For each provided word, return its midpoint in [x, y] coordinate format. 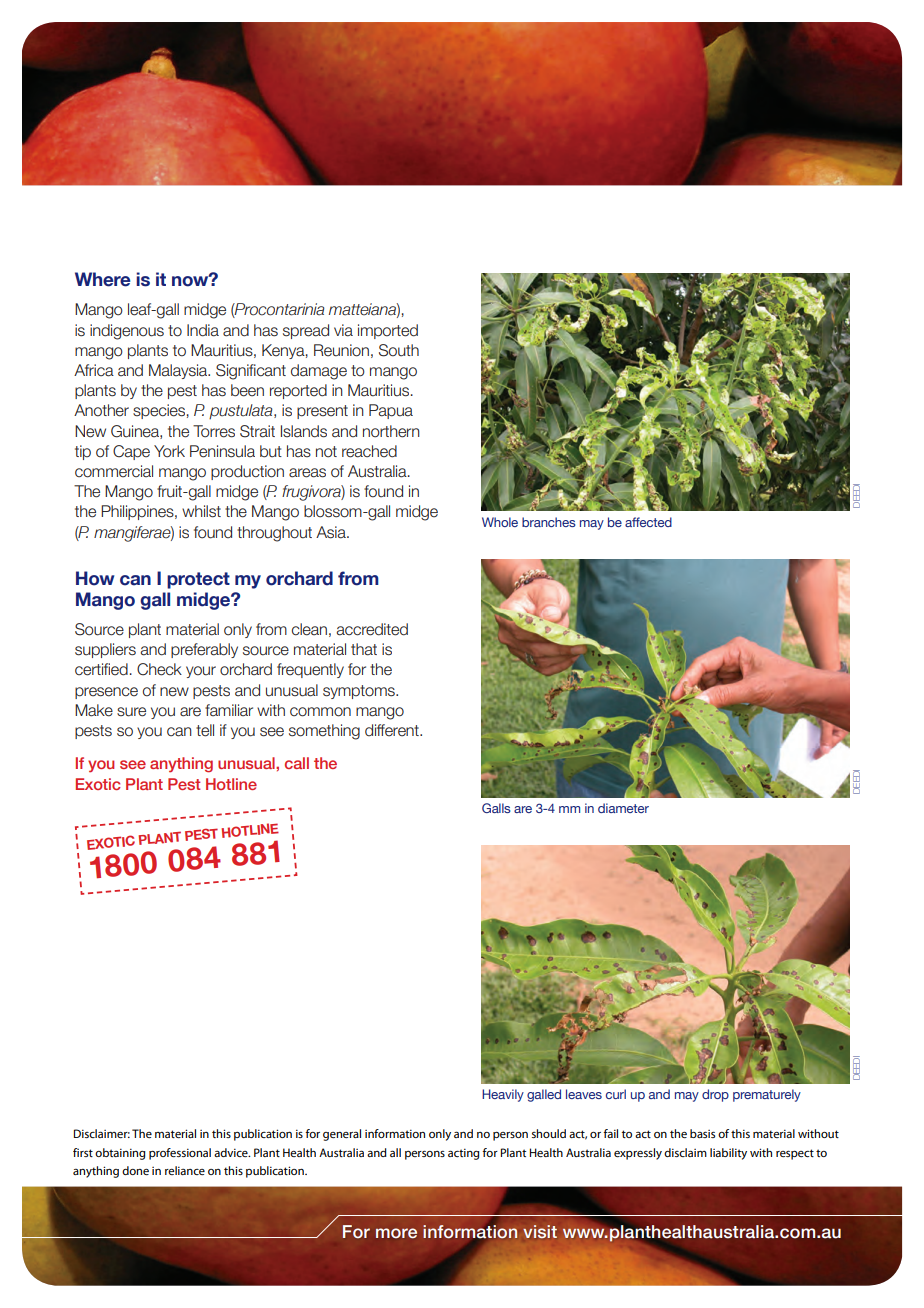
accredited [372, 629]
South [399, 350]
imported [388, 331]
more [396, 1233]
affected [648, 522]
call [297, 763]
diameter [623, 808]
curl [616, 1094]
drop [715, 1095]
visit [540, 1231]
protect [198, 580]
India [203, 330]
